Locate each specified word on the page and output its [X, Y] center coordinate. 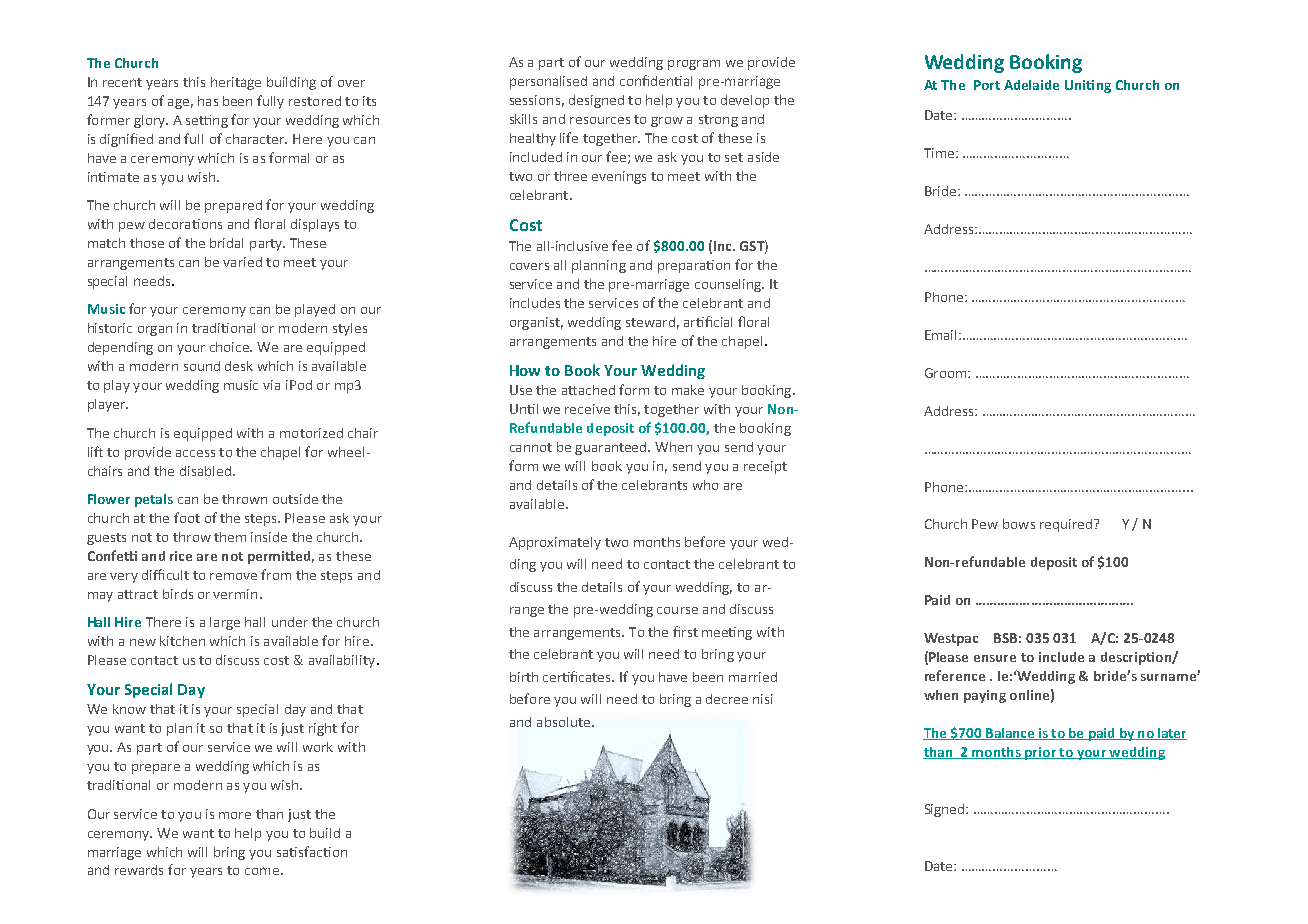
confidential [656, 80]
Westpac [951, 639]
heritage [236, 83]
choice [231, 347]
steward [650, 322]
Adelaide [1031, 85]
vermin [235, 594]
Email [940, 335]
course [677, 610]
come [262, 871]
